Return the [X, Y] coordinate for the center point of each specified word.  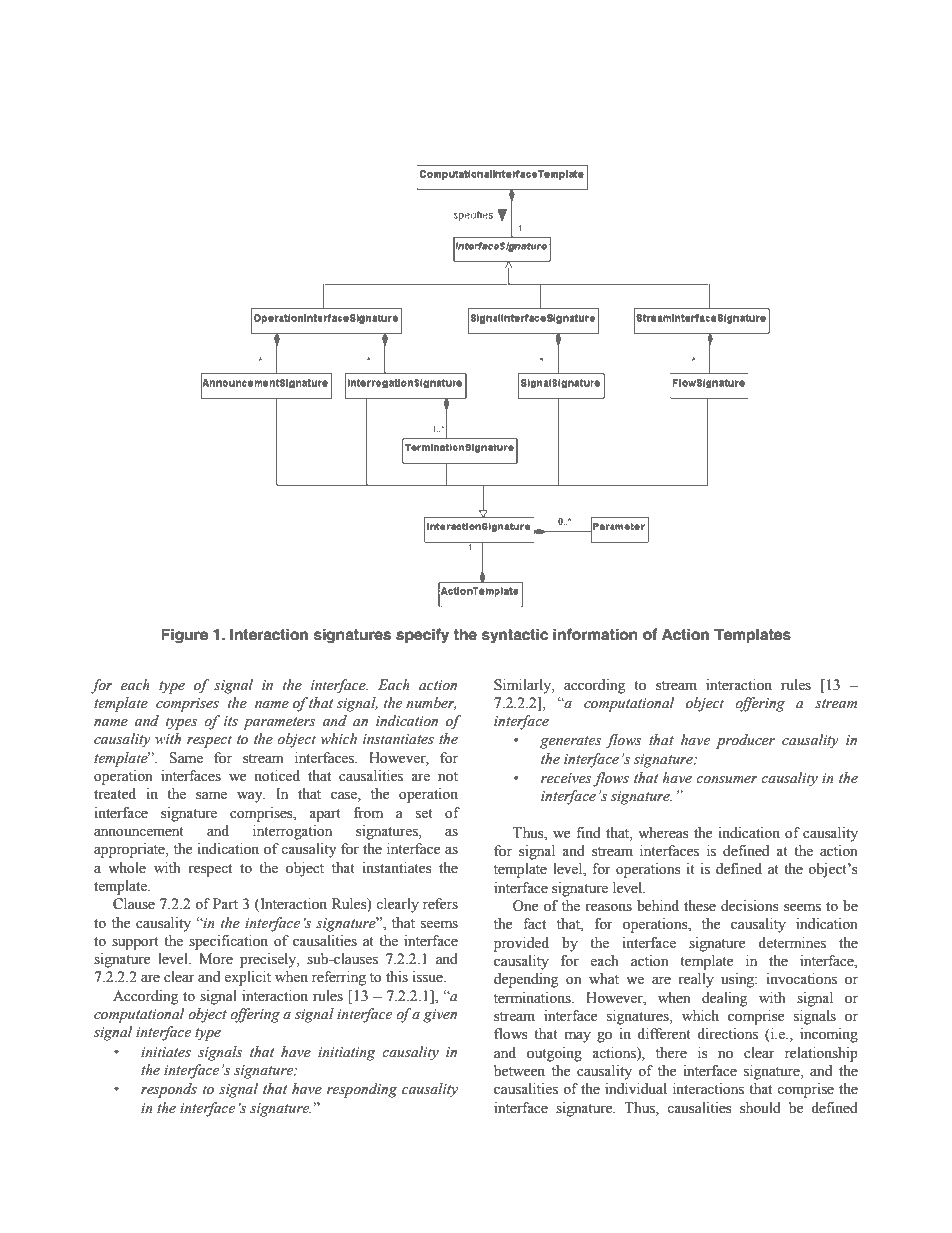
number [431, 703]
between [519, 1071]
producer [745, 741]
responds [169, 1090]
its [231, 721]
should [760, 1108]
